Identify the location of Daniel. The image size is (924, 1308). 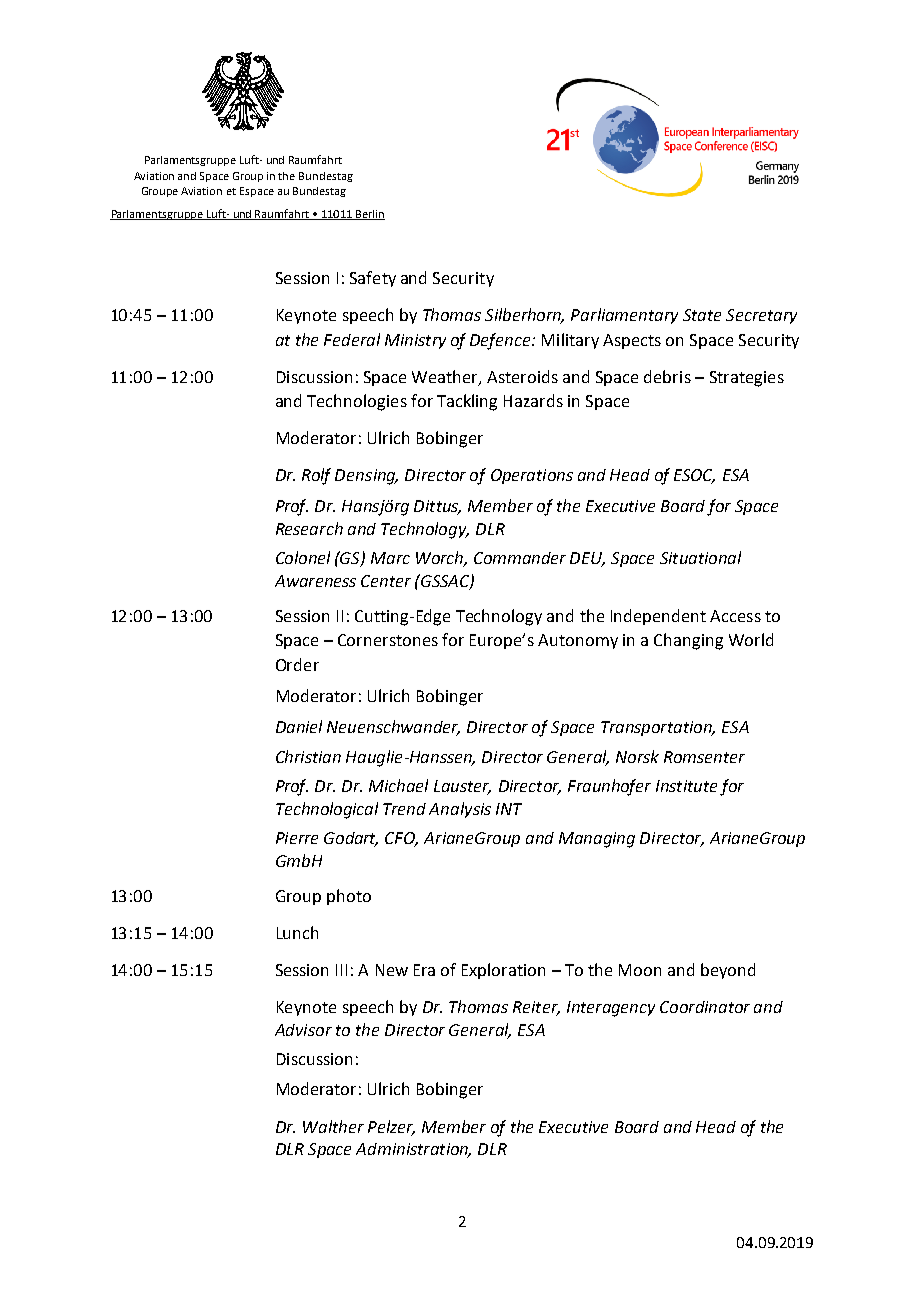
(299, 726).
